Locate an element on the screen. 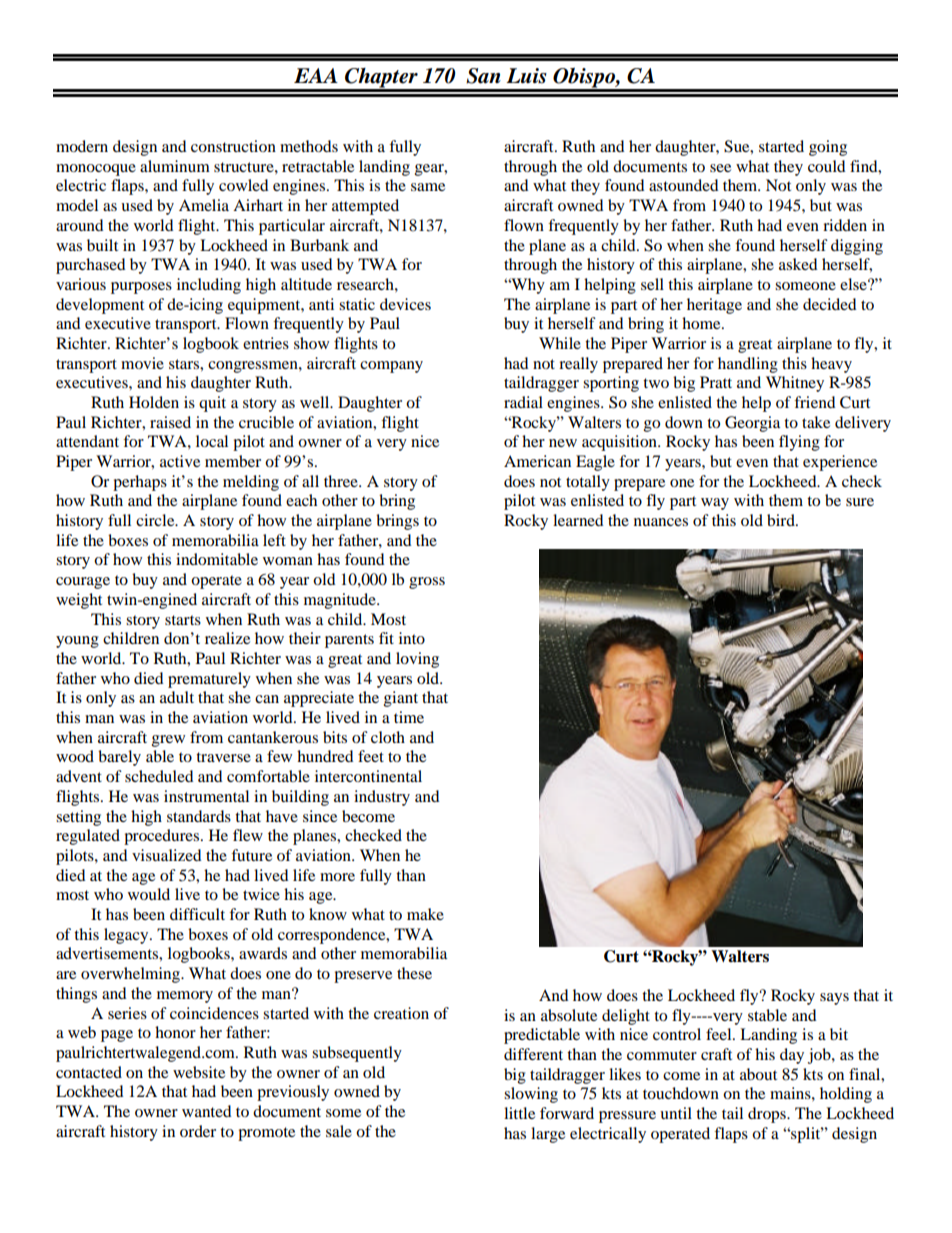  industry is located at coordinates (382, 798).
